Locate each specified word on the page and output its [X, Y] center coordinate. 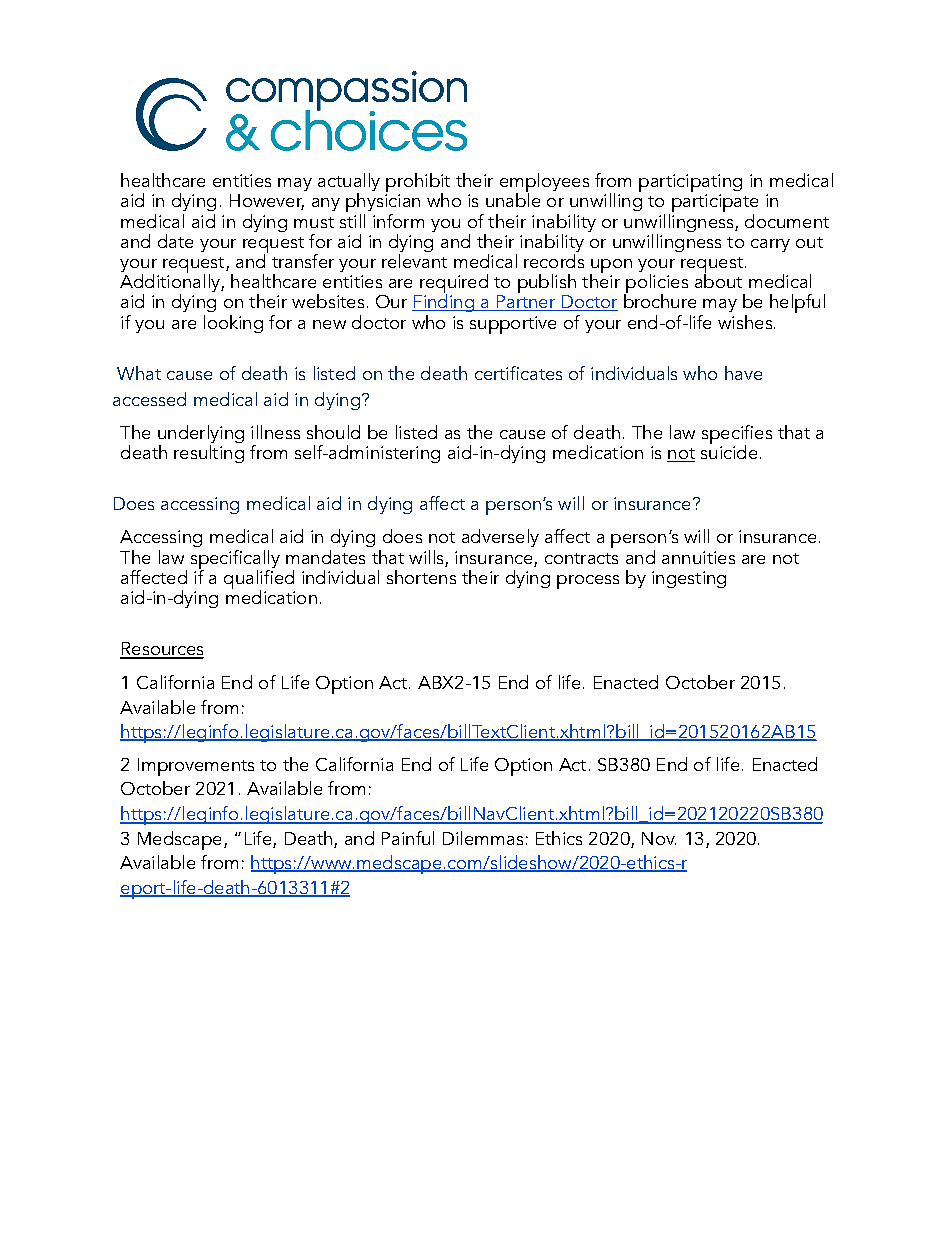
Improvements [196, 767]
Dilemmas [483, 838]
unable [513, 199]
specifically [235, 560]
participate [713, 204]
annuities [698, 557]
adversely [500, 538]
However [267, 202]
